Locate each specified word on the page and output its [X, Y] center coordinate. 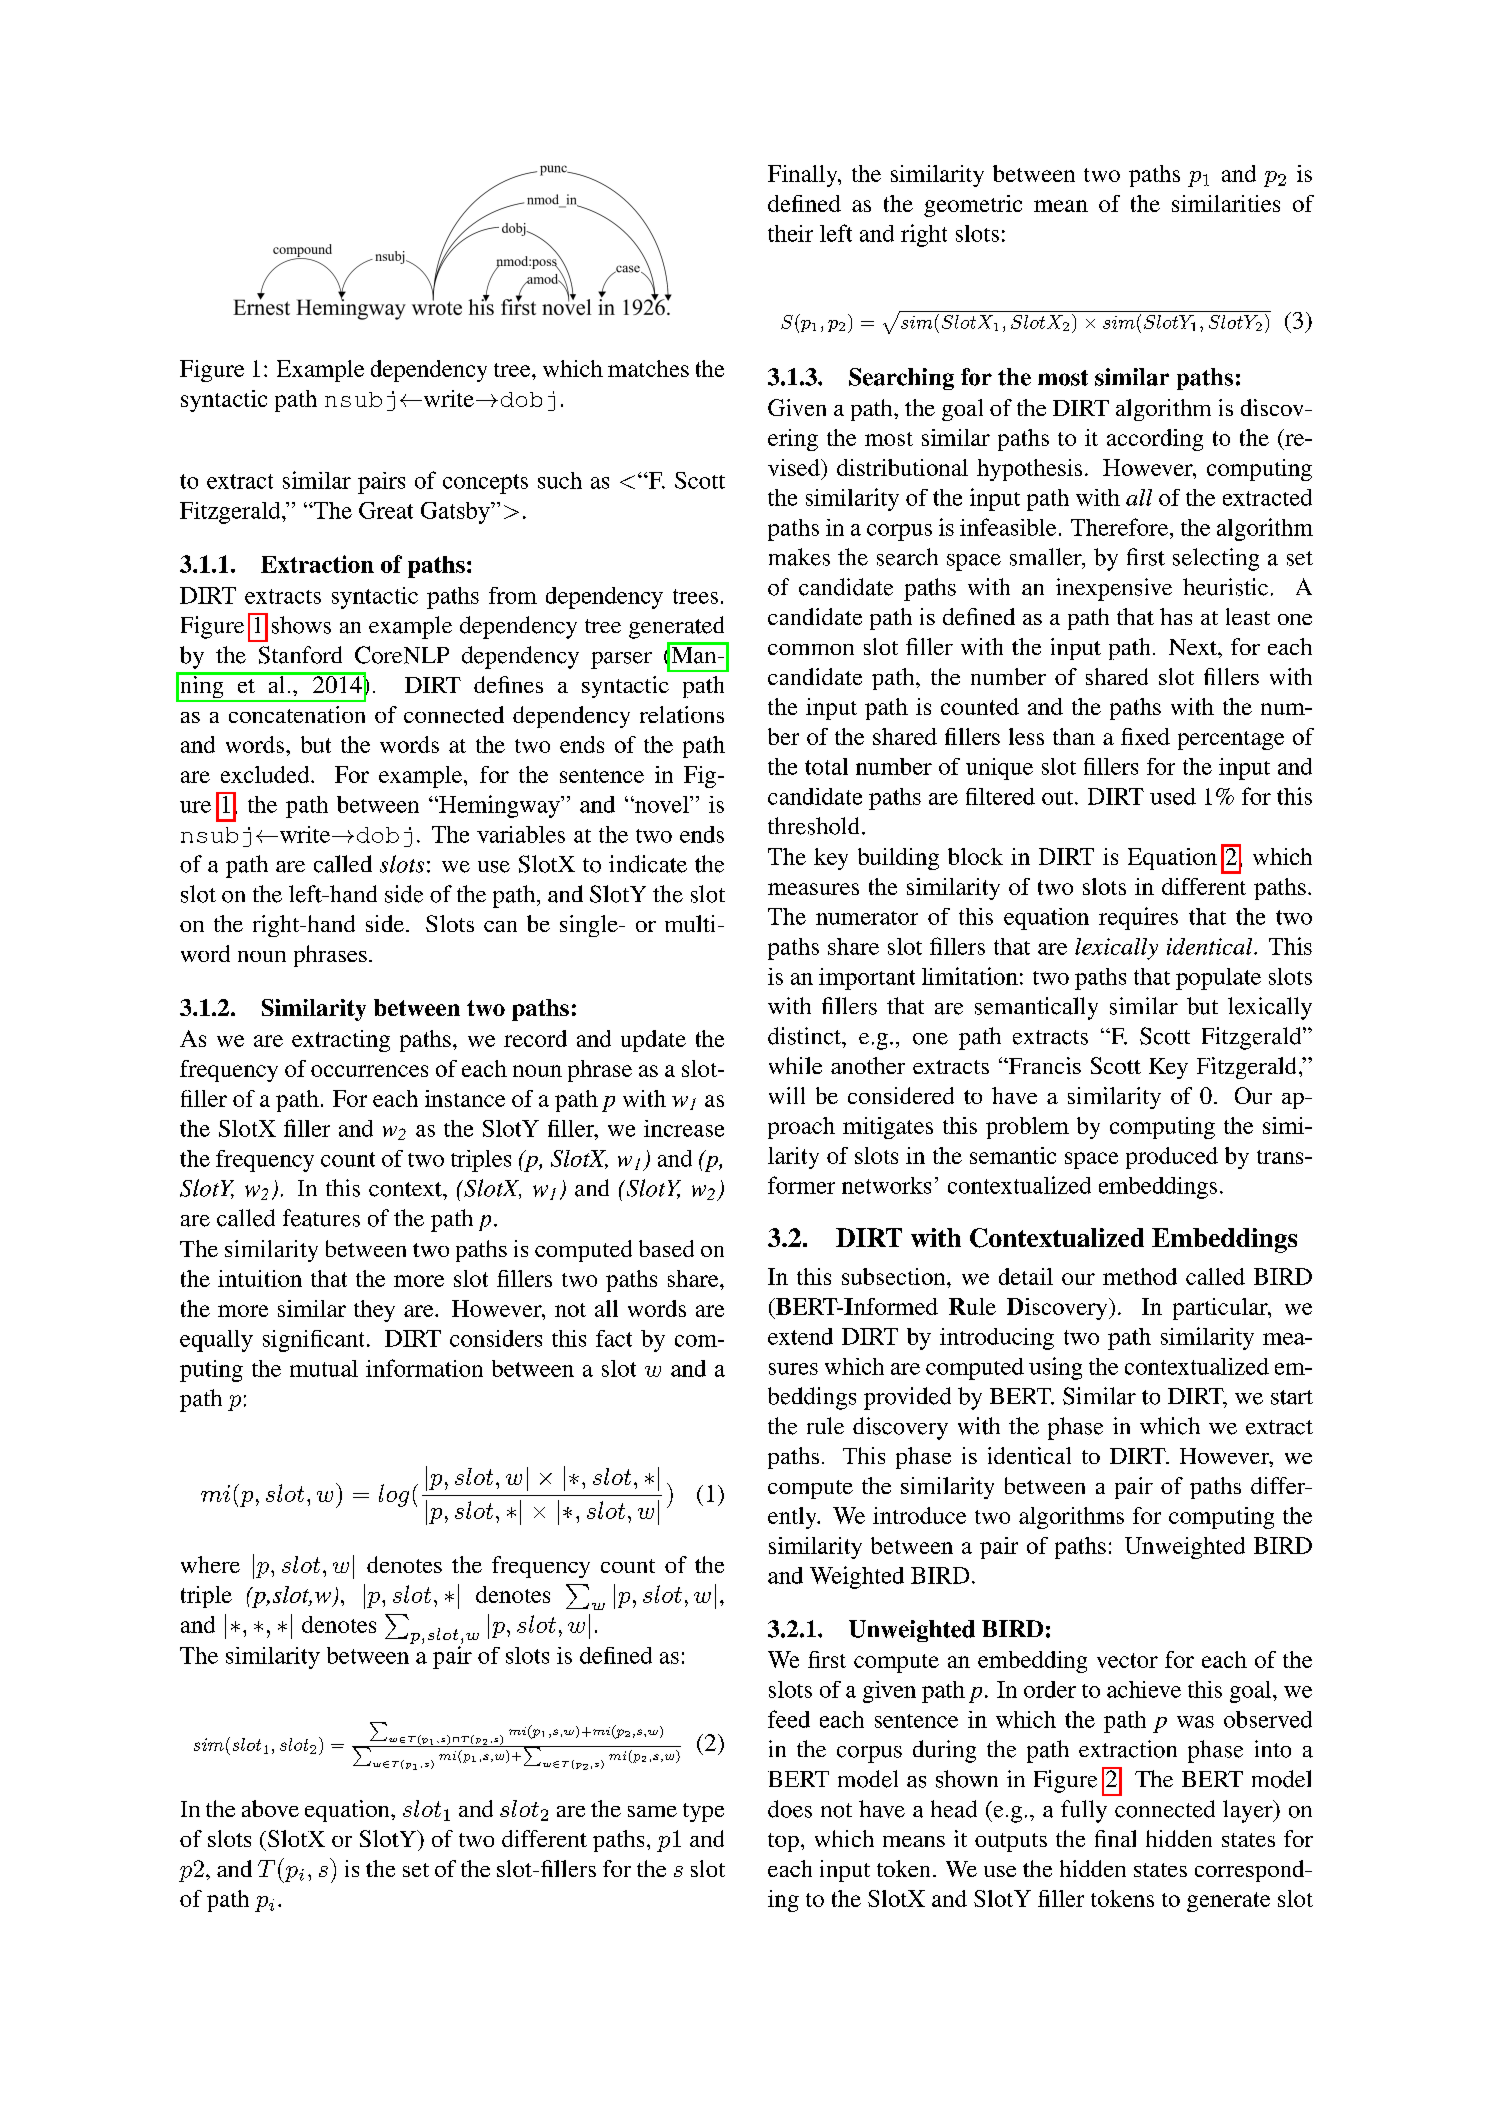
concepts [485, 484]
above [270, 1808]
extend [800, 1336]
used [1173, 796]
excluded [266, 774]
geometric [973, 206]
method [1140, 1276]
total [826, 766]
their [790, 233]
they [374, 1311]
